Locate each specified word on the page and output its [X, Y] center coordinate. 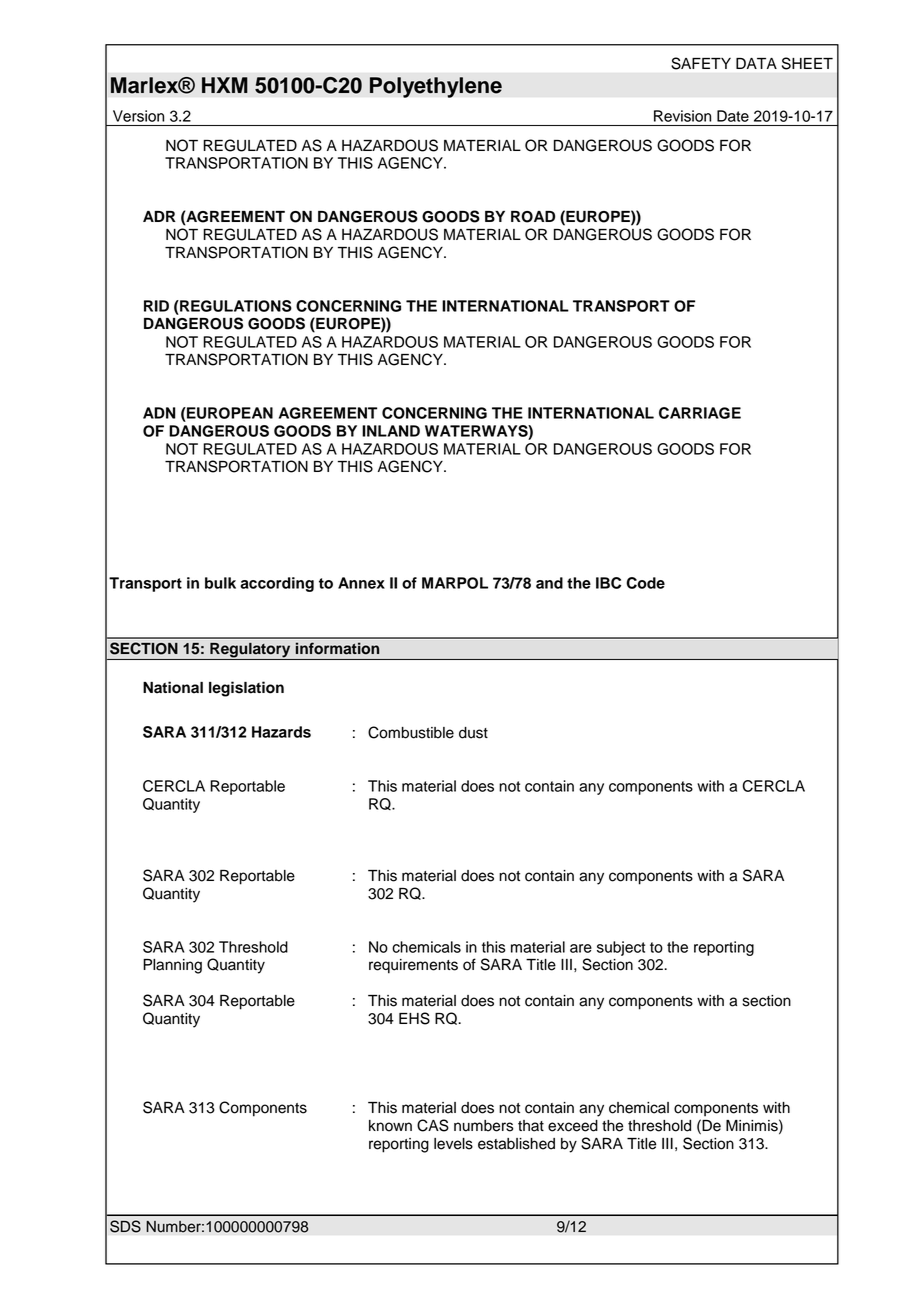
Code [645, 583]
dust [473, 733]
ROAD [533, 217]
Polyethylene [436, 87]
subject [621, 948]
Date [733, 116]
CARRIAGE [700, 413]
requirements [413, 966]
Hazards [281, 732]
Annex [361, 583]
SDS [125, 1226]
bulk [220, 583]
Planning [172, 966]
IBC [608, 583]
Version [138, 116]
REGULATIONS [235, 306]
